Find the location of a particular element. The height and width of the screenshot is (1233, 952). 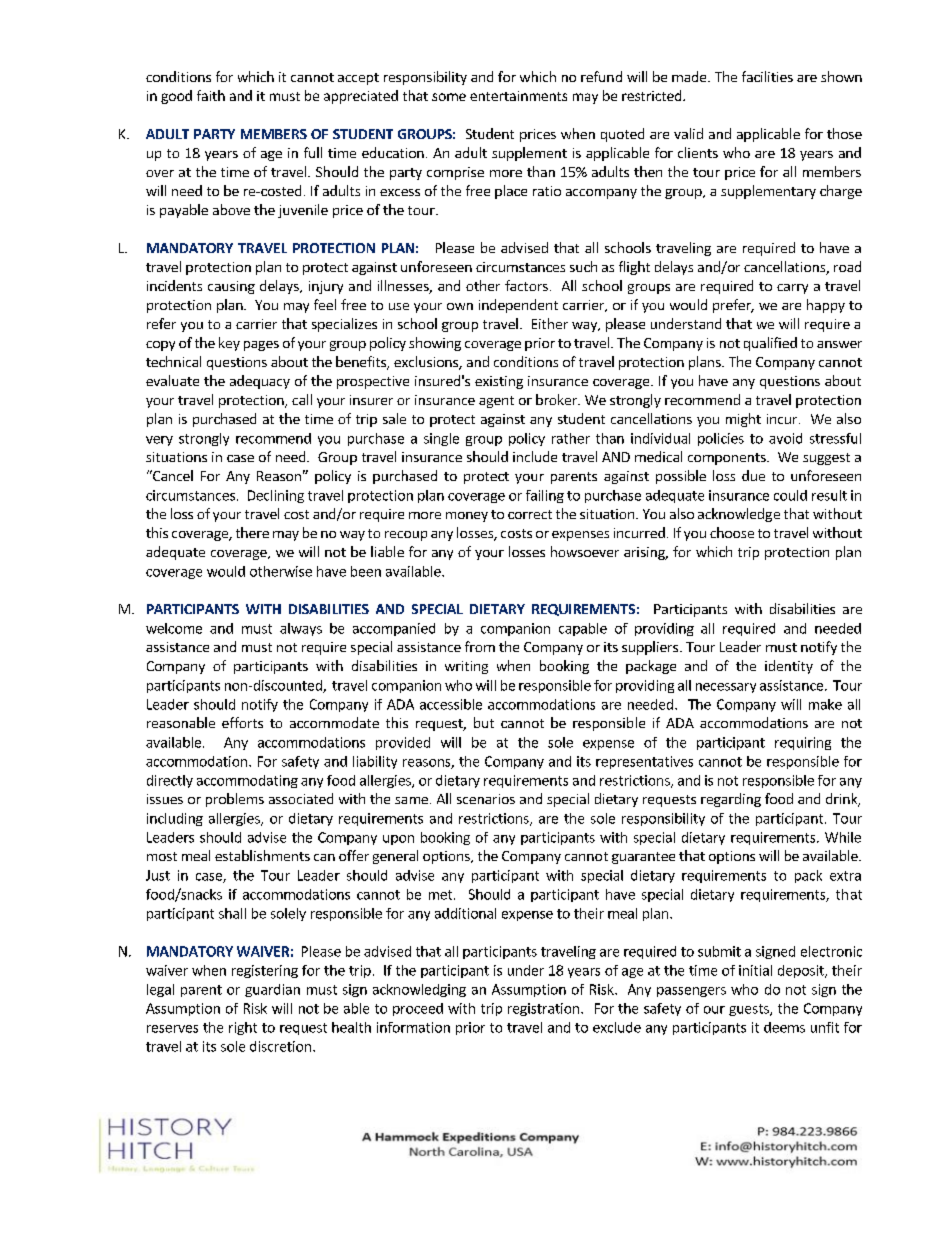

include is located at coordinates (535, 456).
